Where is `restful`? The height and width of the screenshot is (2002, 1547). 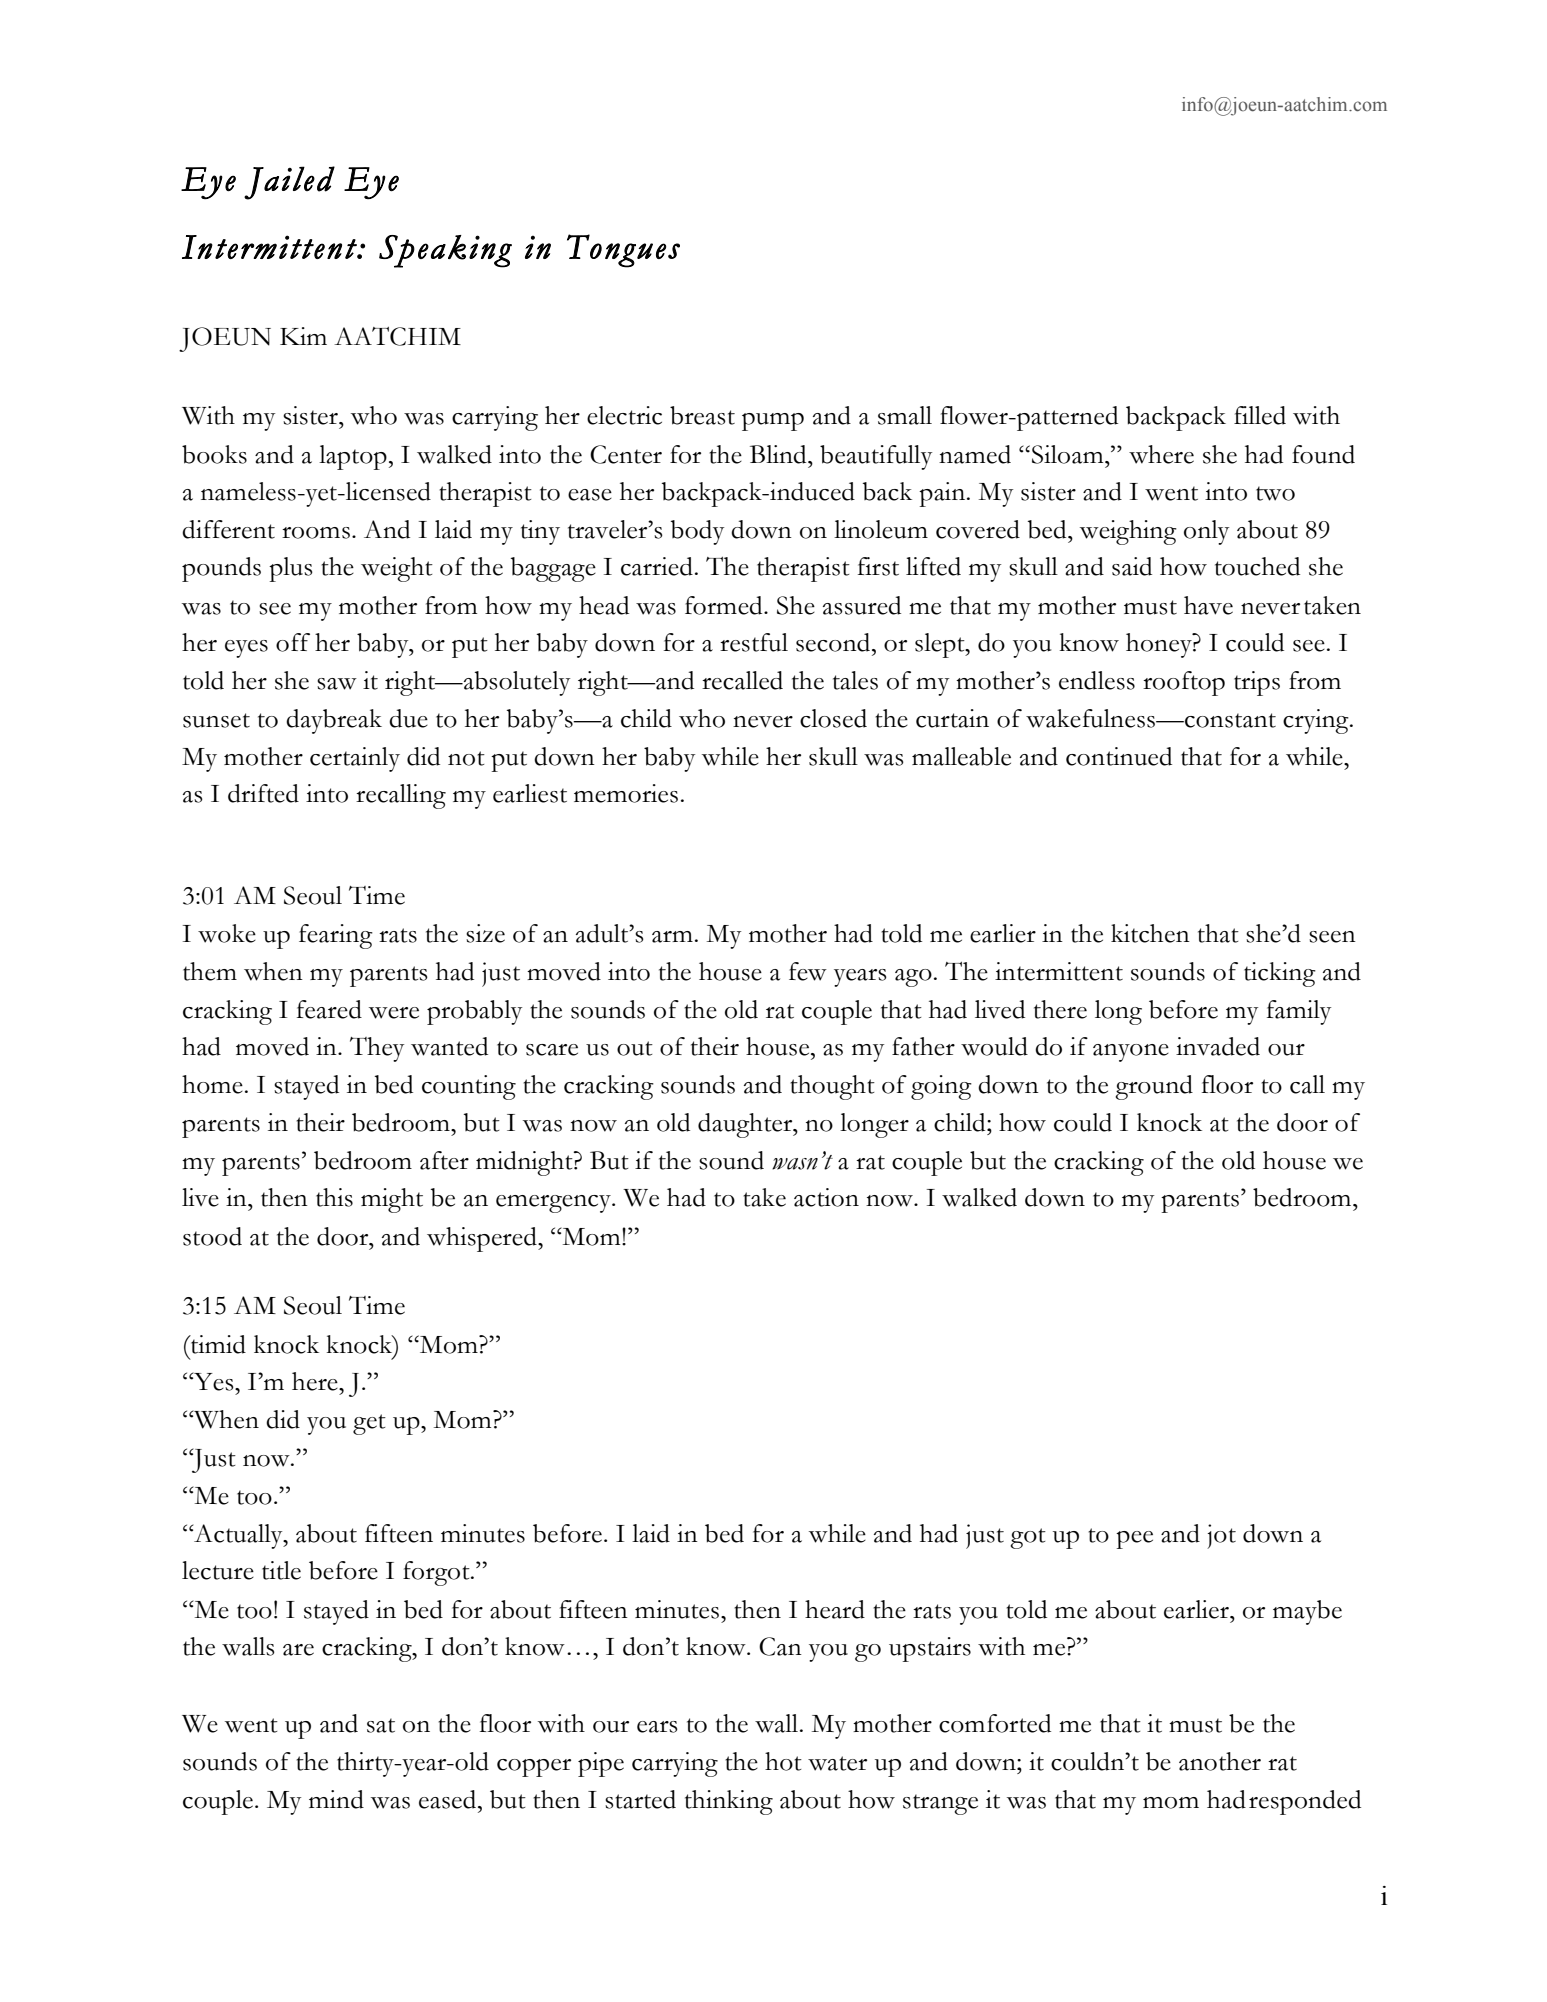 restful is located at coordinates (754, 642).
